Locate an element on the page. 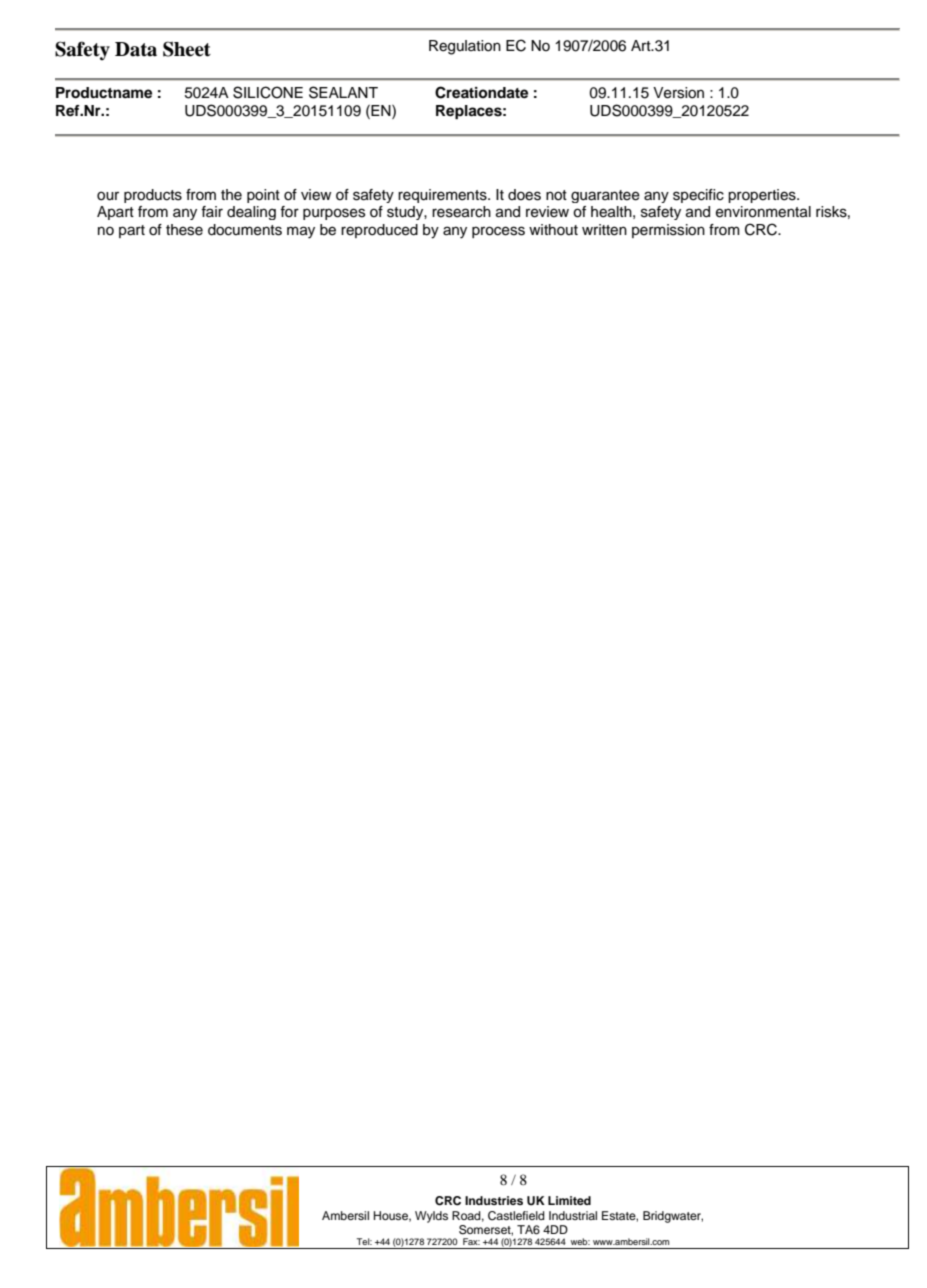 The width and height of the page is (927, 1288). Version is located at coordinates (678, 93).
